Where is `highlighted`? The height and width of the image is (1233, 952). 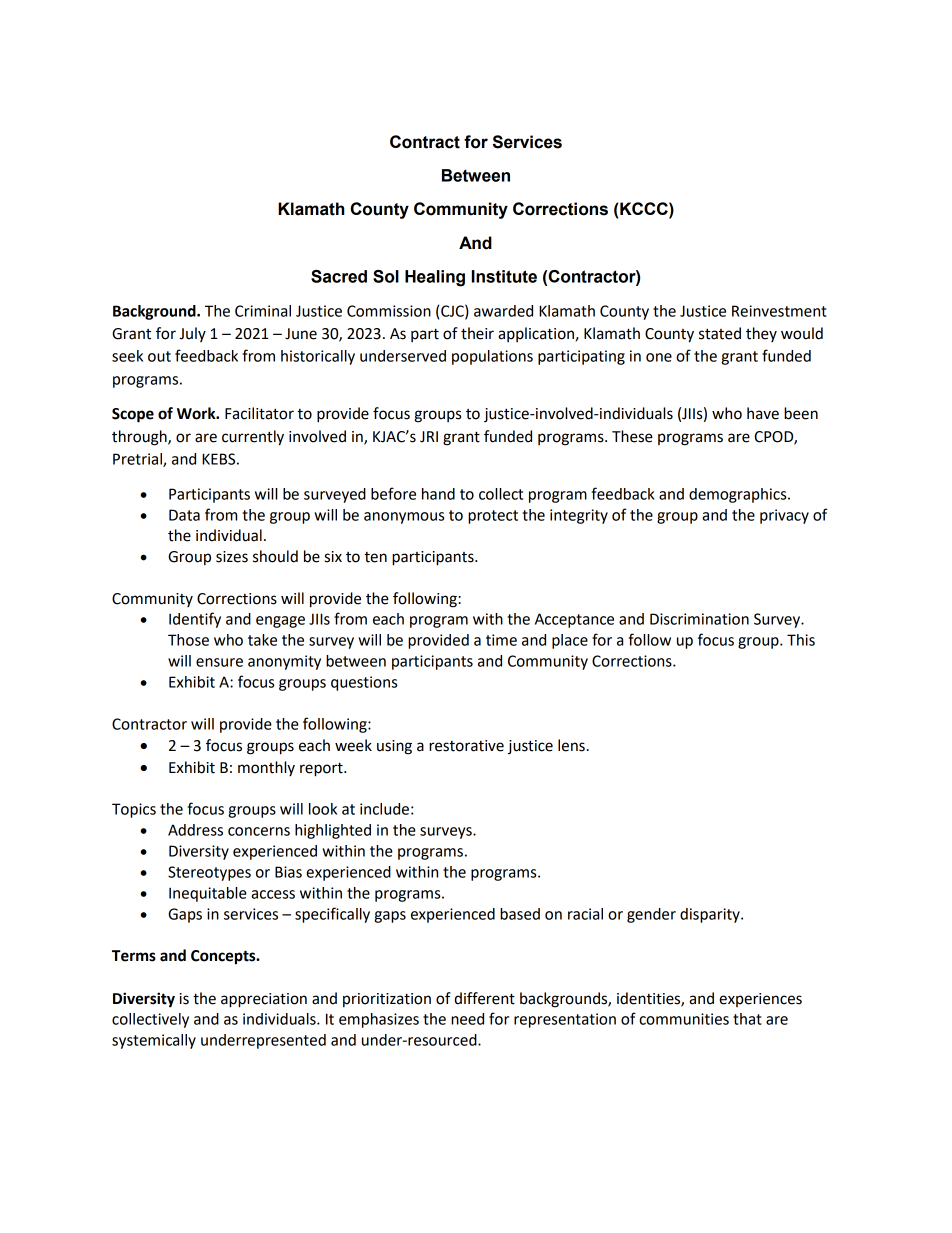 highlighted is located at coordinates (333, 831).
